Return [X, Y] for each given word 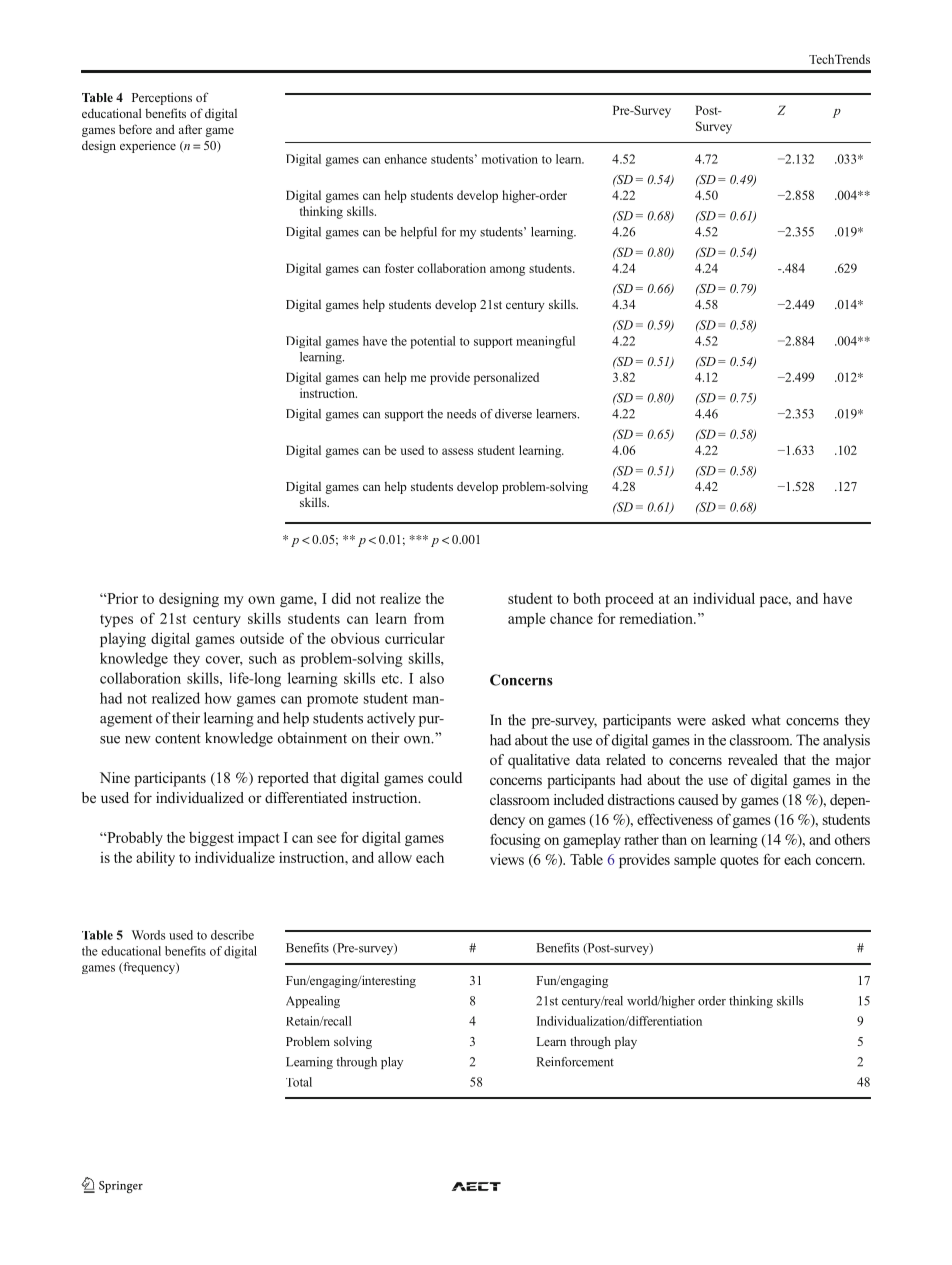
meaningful [545, 342]
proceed [629, 599]
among [507, 271]
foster [399, 268]
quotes [739, 861]
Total [299, 1082]
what [766, 720]
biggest [211, 839]
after [190, 129]
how [218, 698]
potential [433, 342]
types [116, 620]
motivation [510, 159]
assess [457, 451]
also [432, 678]
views [507, 859]
